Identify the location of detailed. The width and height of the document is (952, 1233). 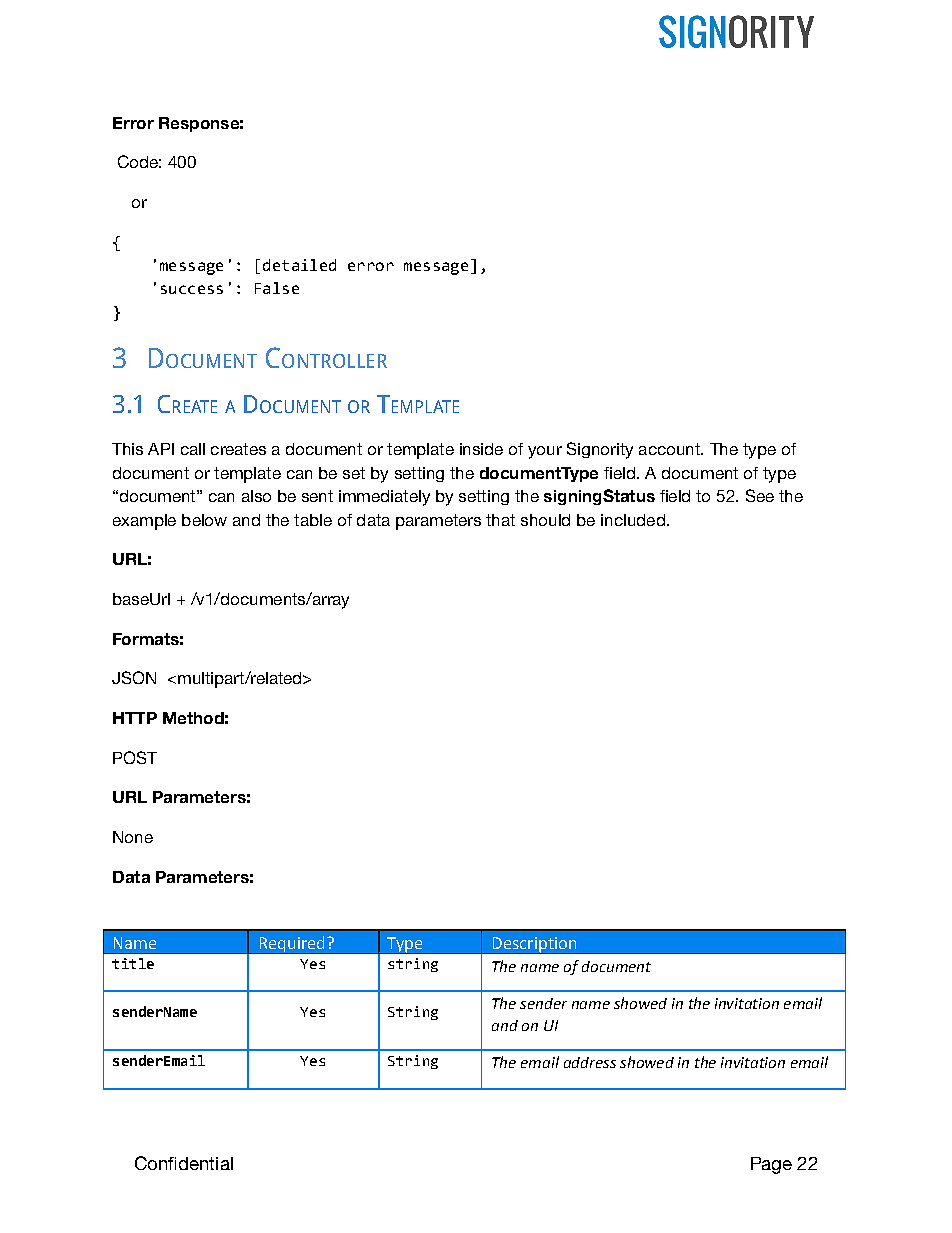
(299, 265).
